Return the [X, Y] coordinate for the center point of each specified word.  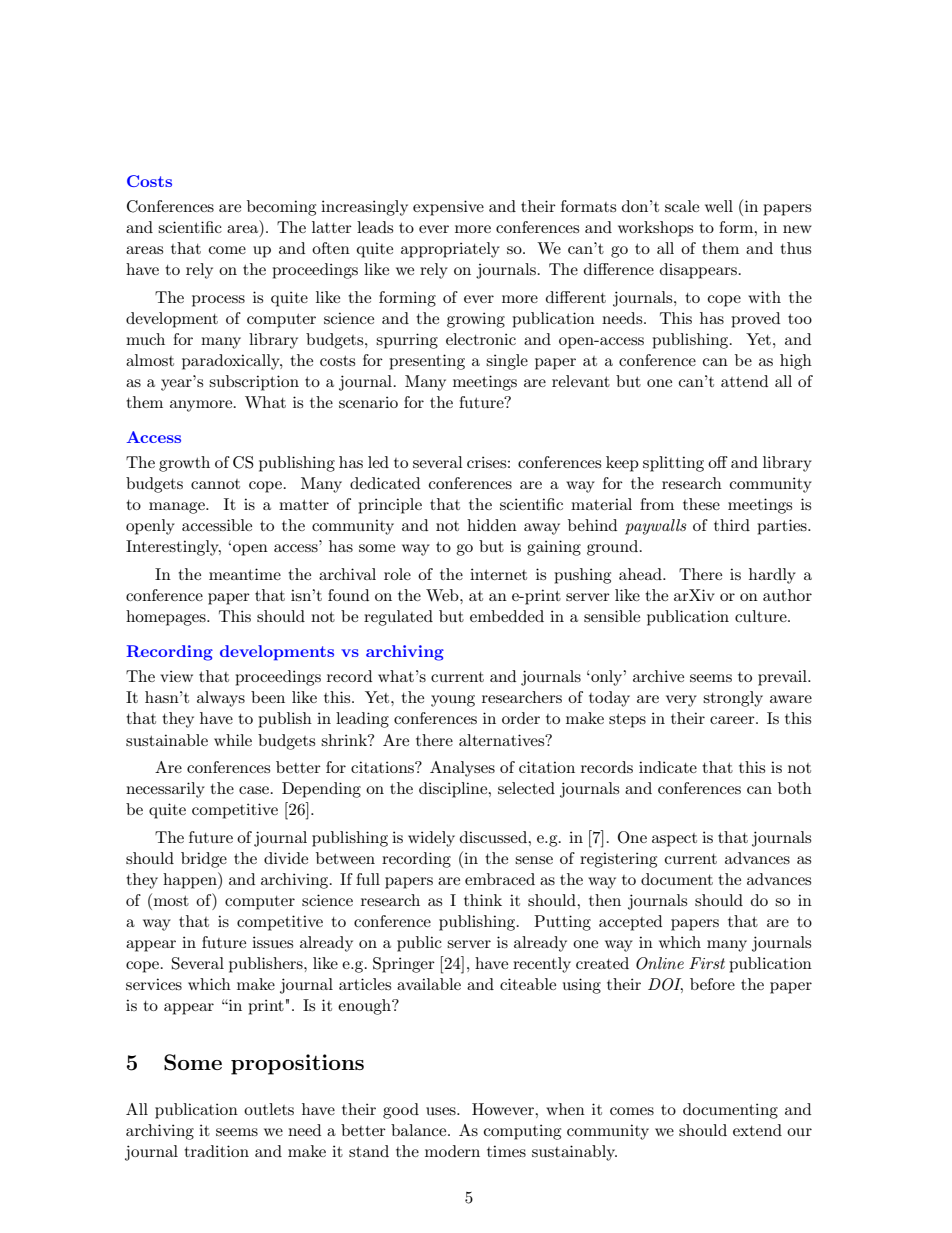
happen [191, 880]
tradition [216, 1151]
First [707, 963]
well [719, 206]
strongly [733, 699]
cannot [215, 484]
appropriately [450, 250]
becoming [281, 208]
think [483, 900]
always [221, 699]
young [453, 701]
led [378, 462]
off [718, 462]
